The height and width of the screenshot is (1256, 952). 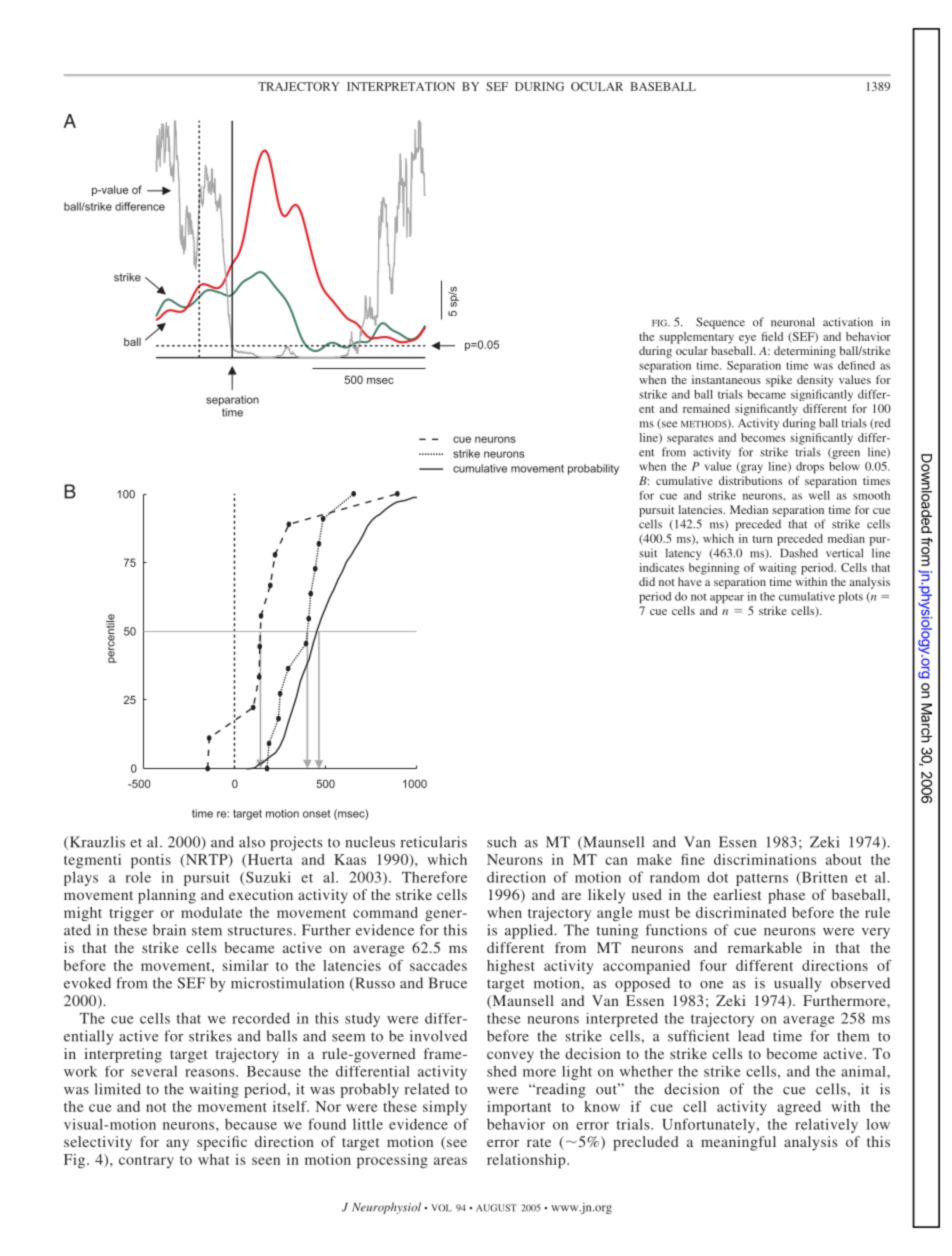 I want to click on phase, so click(x=786, y=896).
